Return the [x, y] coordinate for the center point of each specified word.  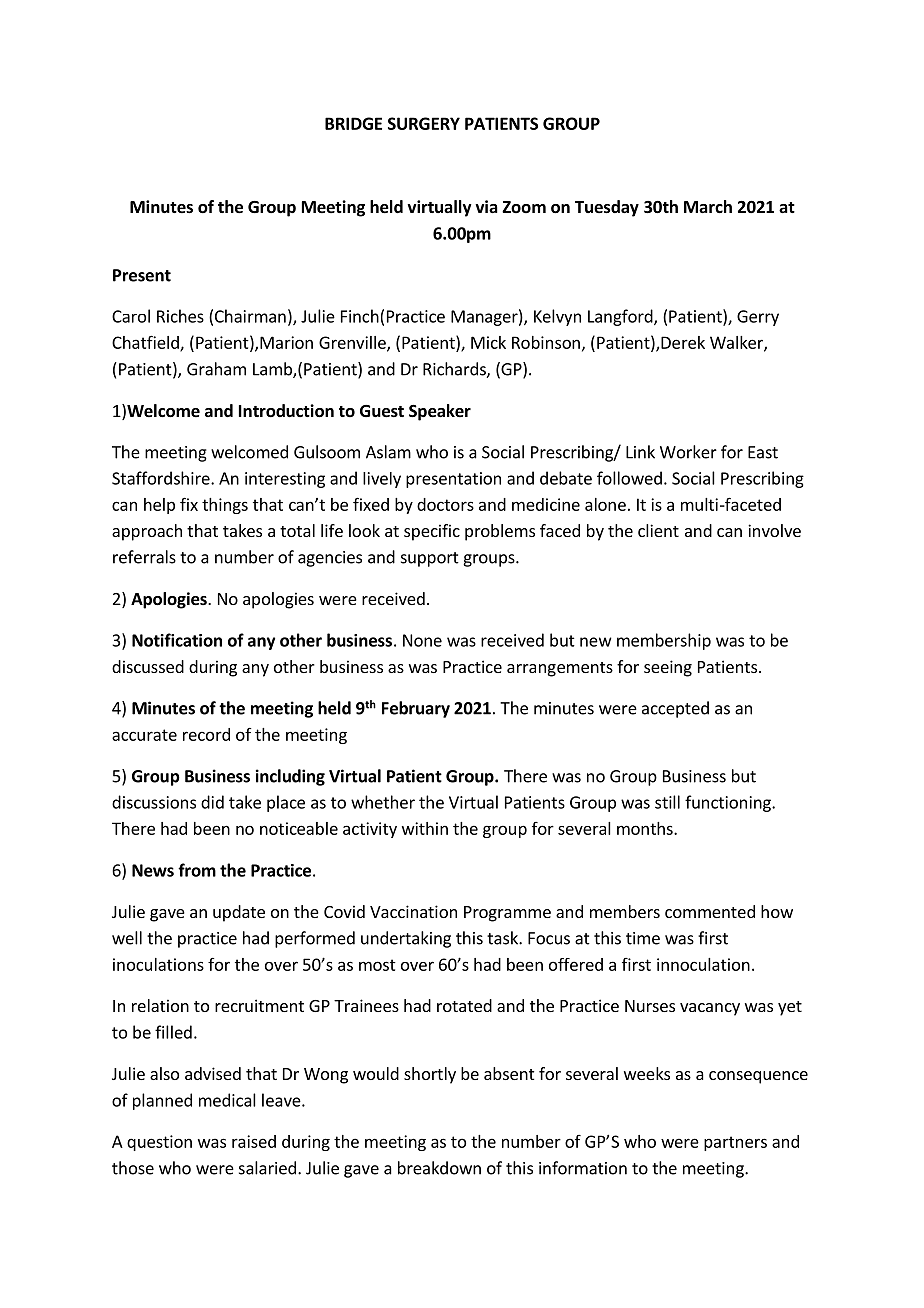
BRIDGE [353, 123]
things [225, 506]
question [159, 1143]
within [425, 828]
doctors [445, 504]
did [212, 802]
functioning [729, 803]
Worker [688, 452]
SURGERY [424, 123]
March [708, 206]
